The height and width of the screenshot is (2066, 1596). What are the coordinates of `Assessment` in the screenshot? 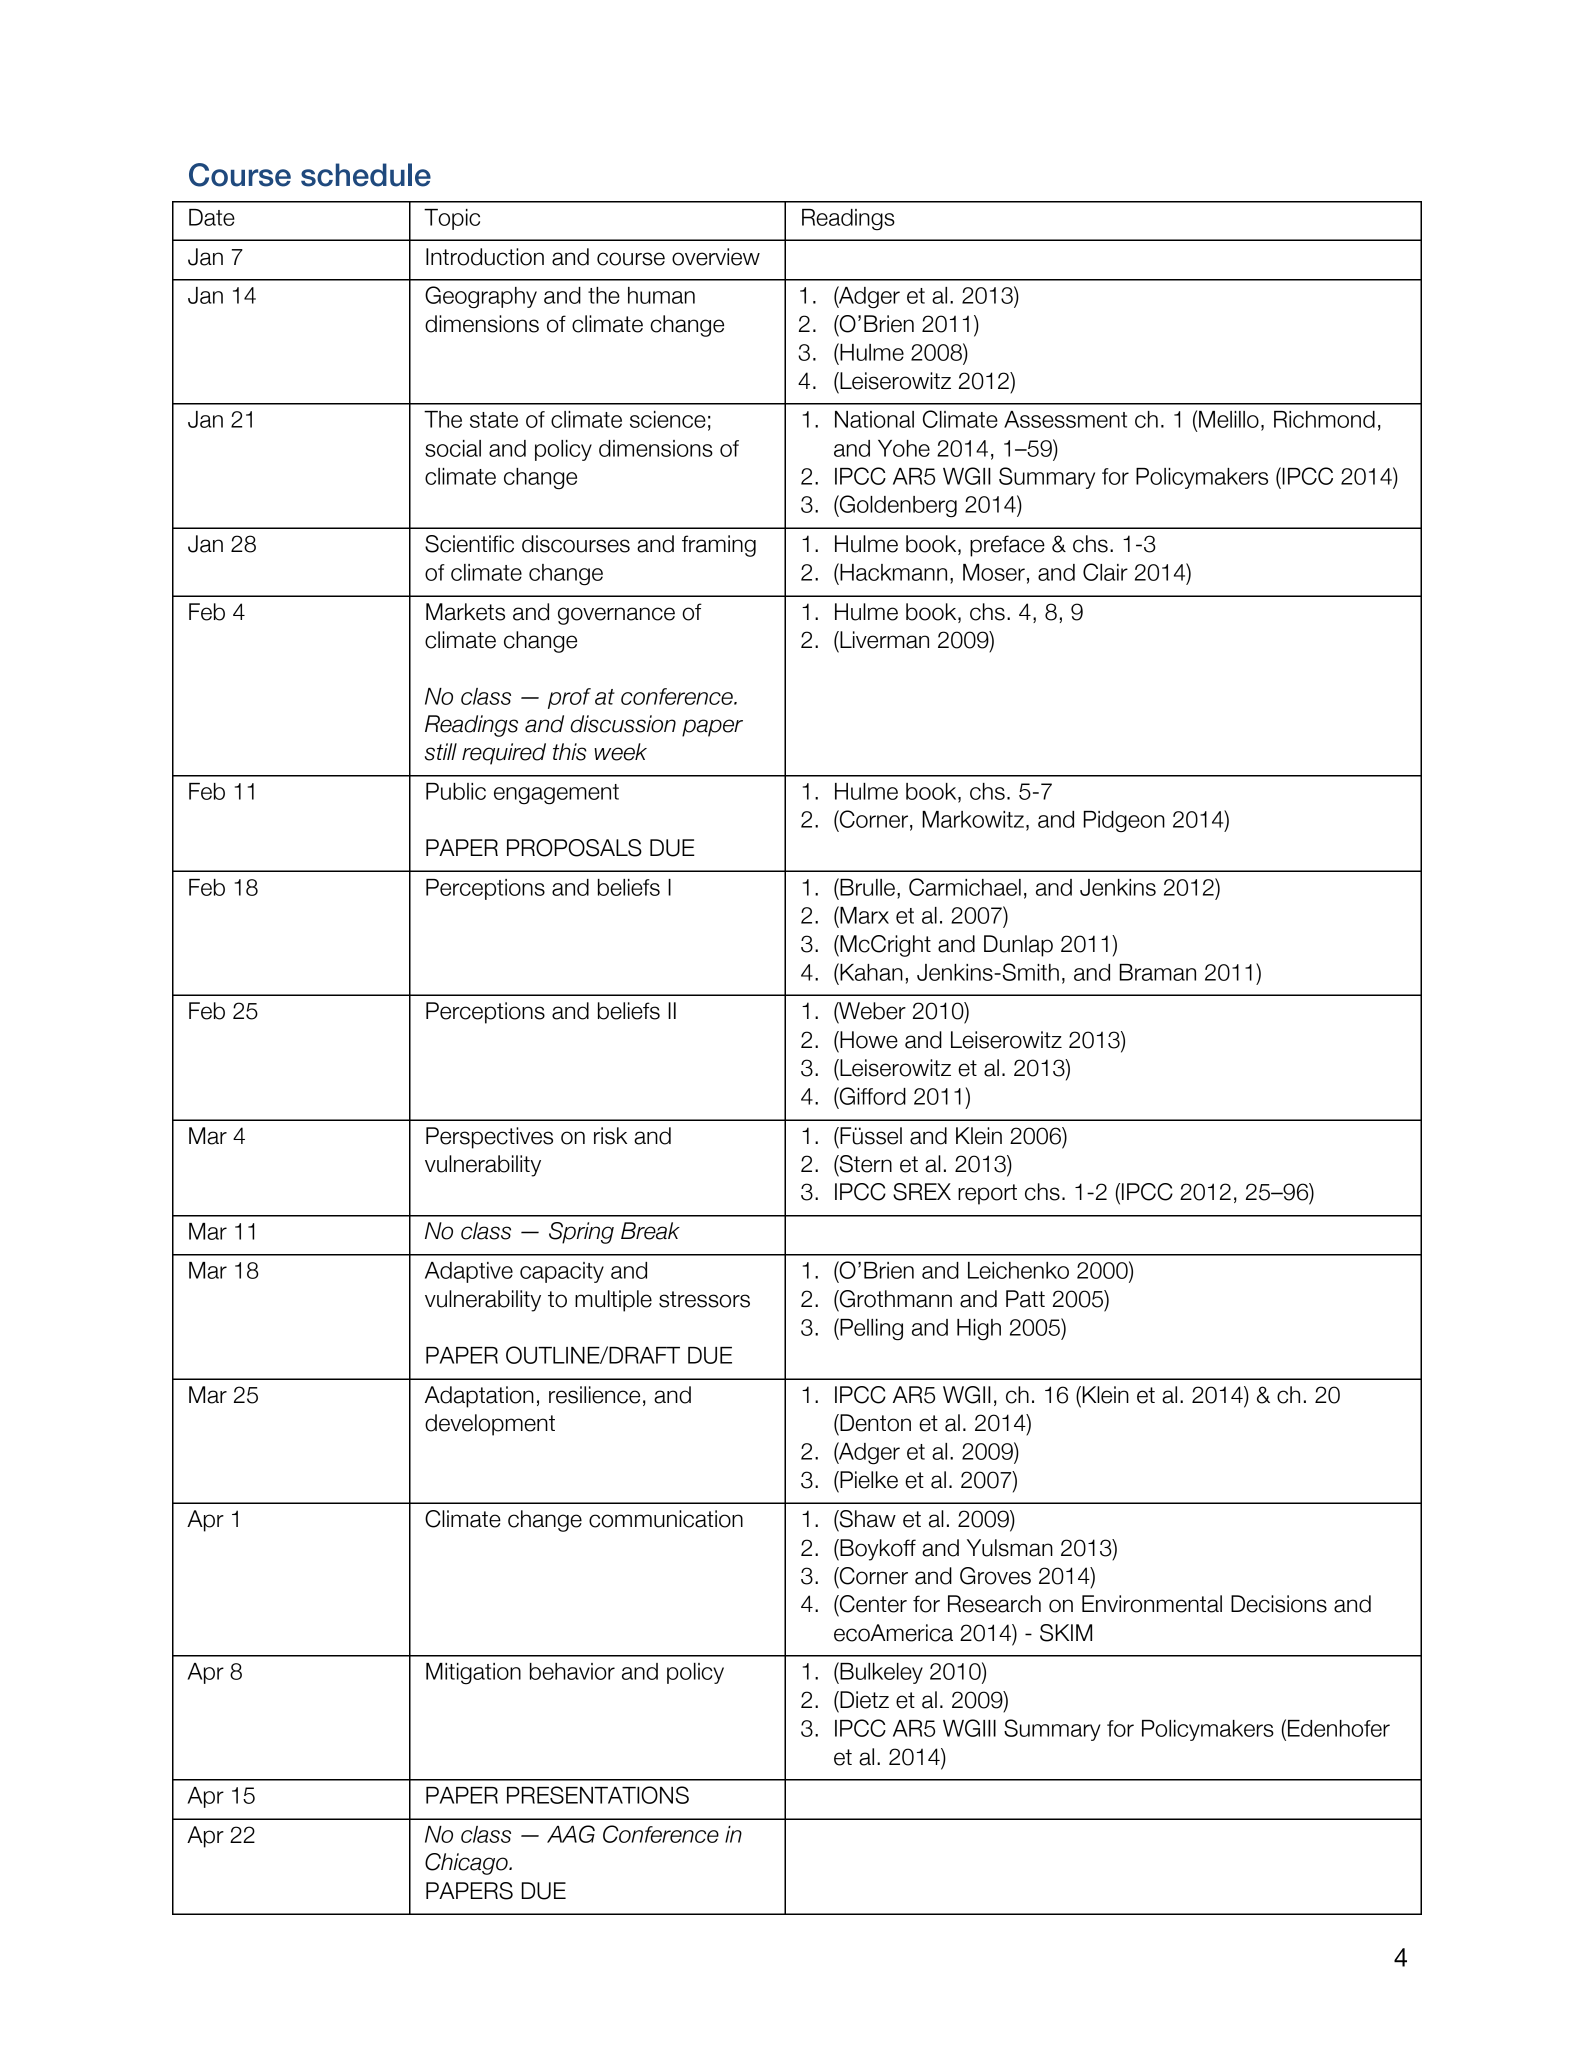 It's located at (1065, 419).
